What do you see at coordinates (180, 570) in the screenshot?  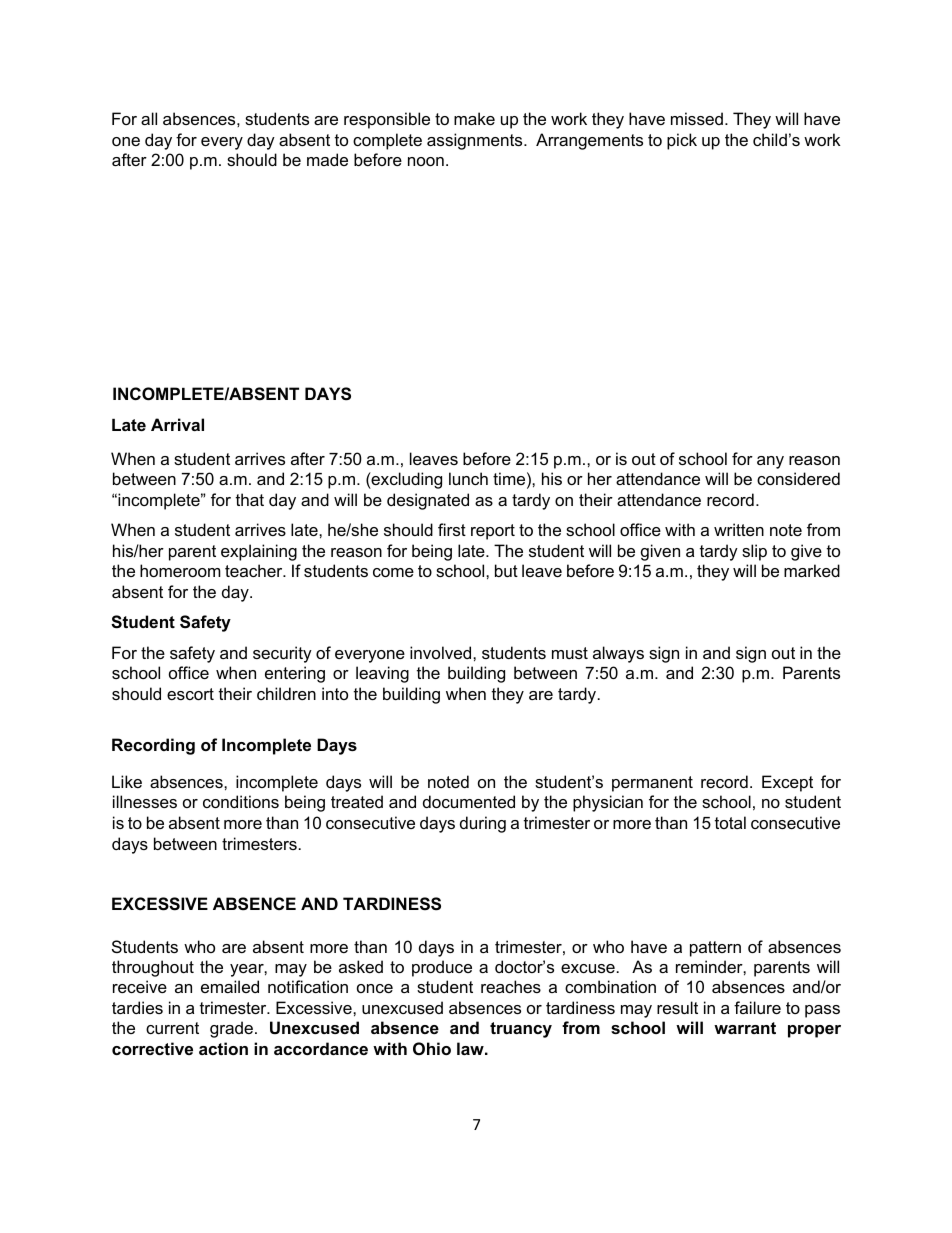 I see `homeroom` at bounding box center [180, 570].
